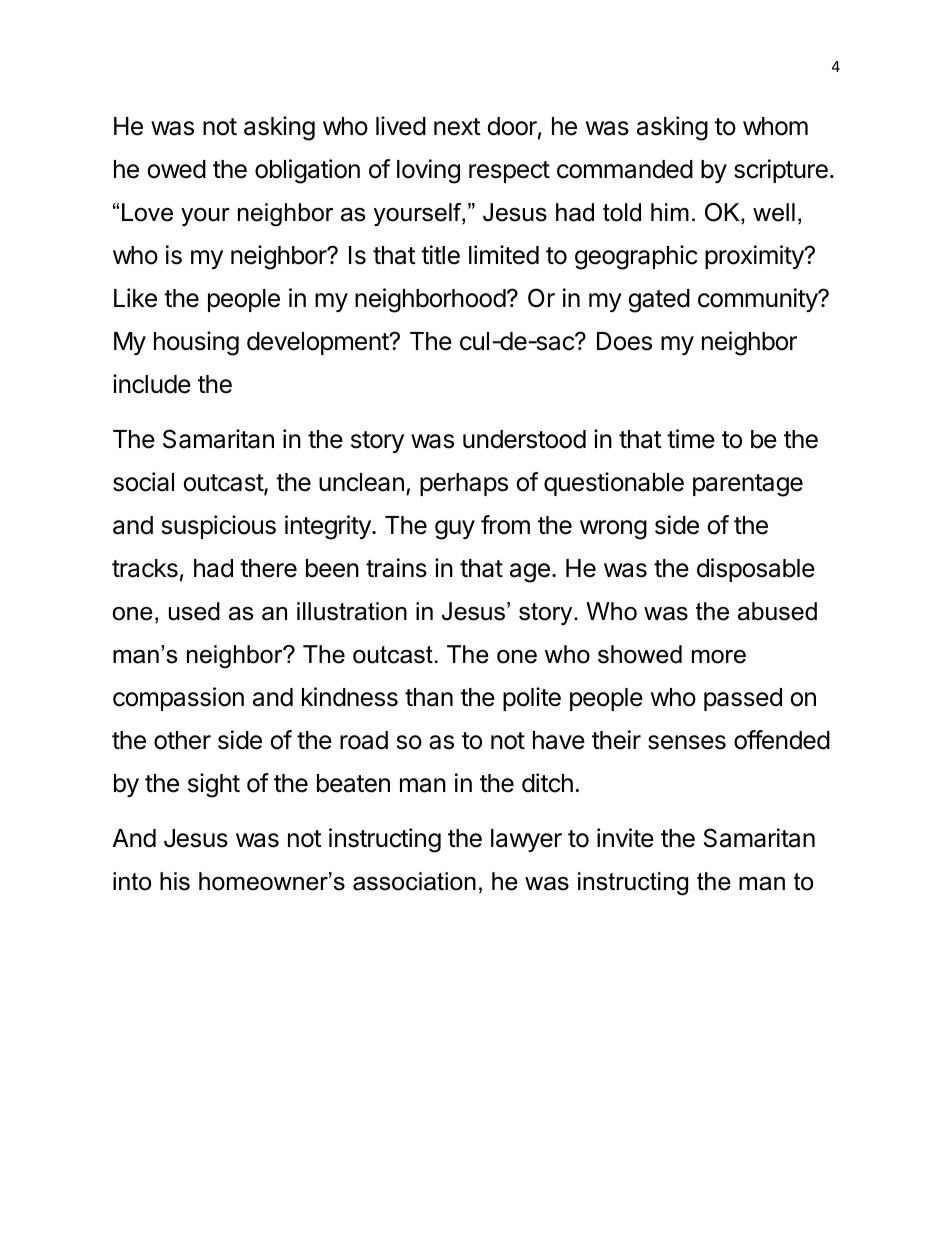 The image size is (952, 1233). What do you see at coordinates (625, 838) in the image?
I see `invite` at bounding box center [625, 838].
